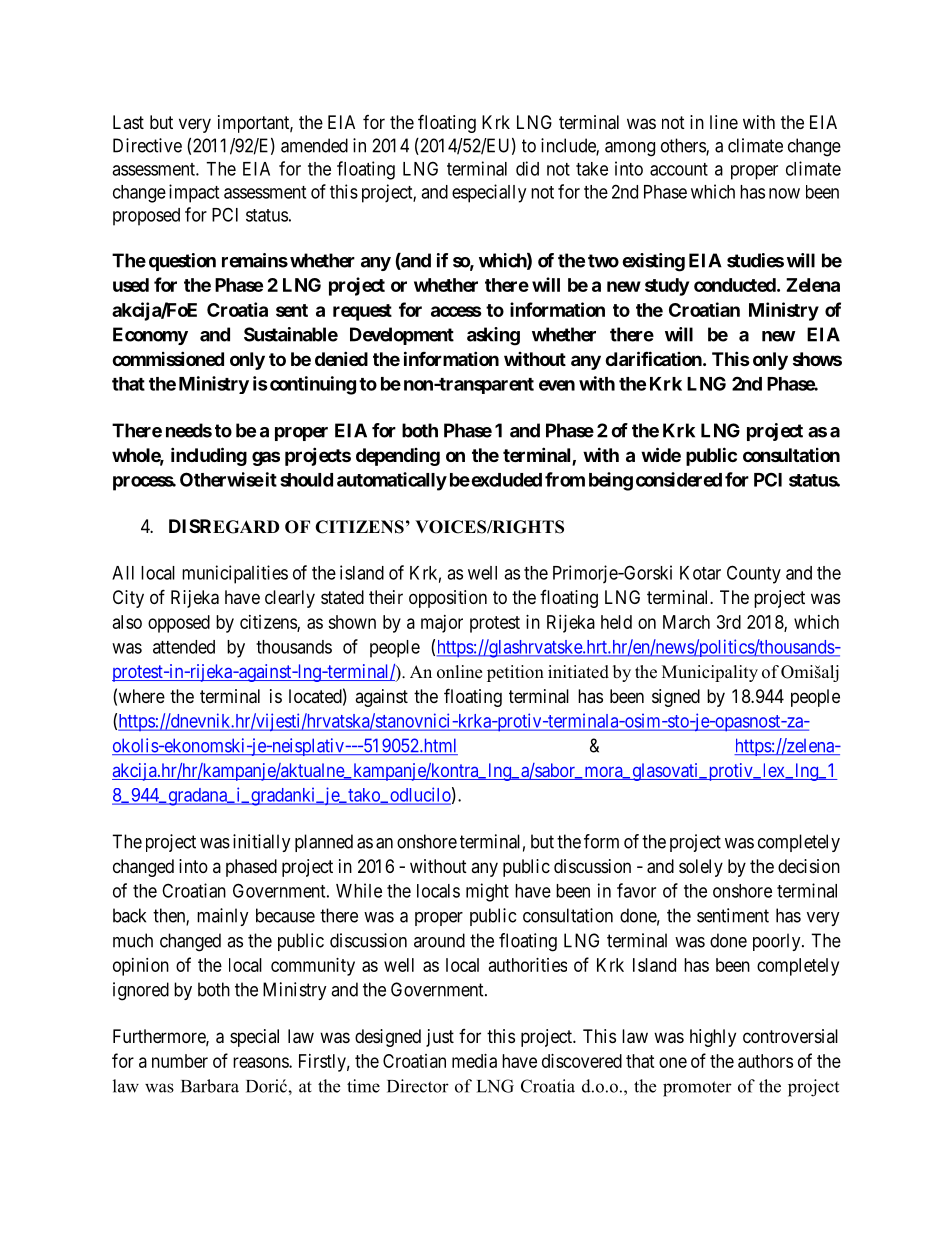  What do you see at coordinates (262, 843) in the screenshot?
I see `initially` at bounding box center [262, 843].
